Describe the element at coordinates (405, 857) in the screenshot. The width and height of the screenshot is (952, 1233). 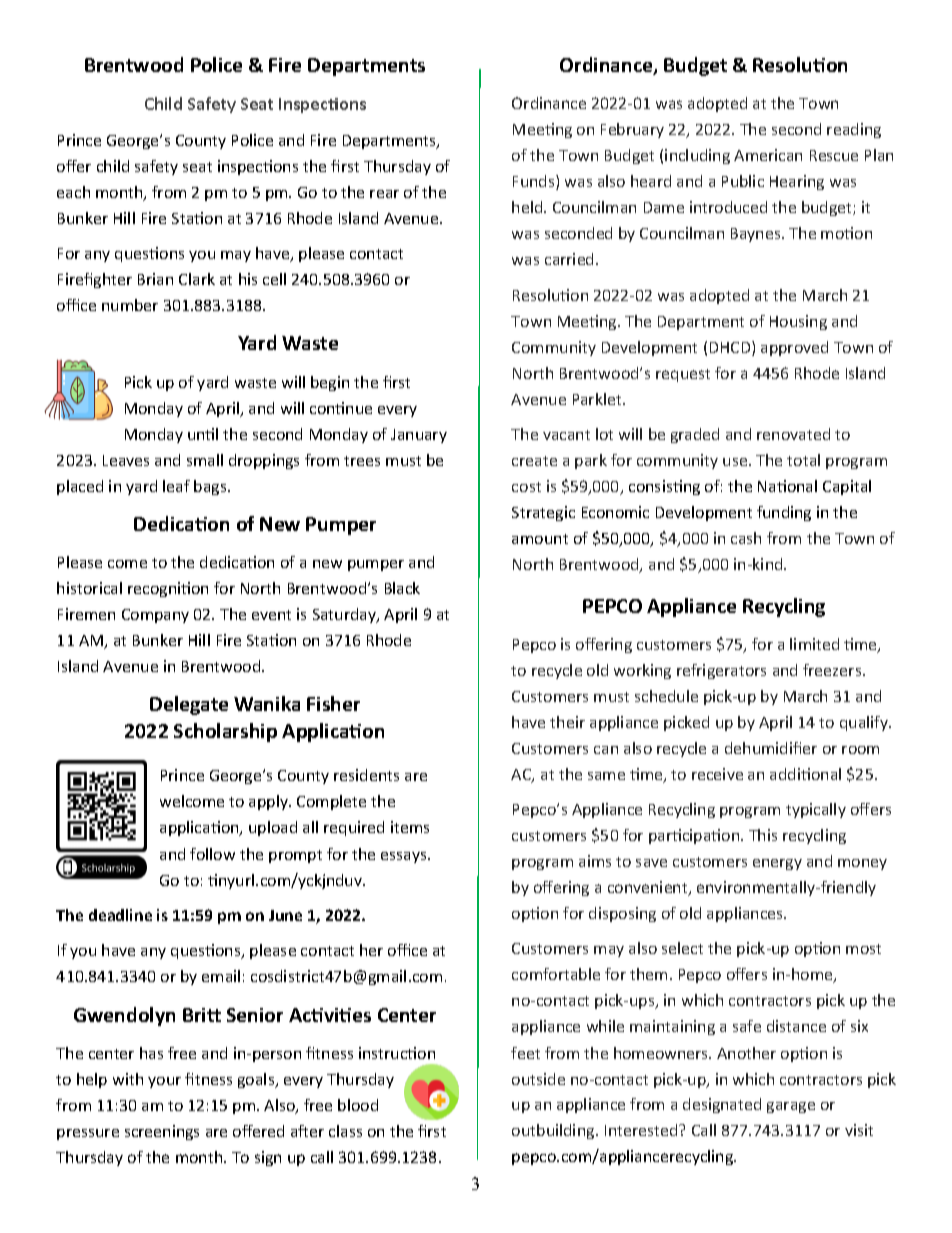
I see `essays` at that location.
